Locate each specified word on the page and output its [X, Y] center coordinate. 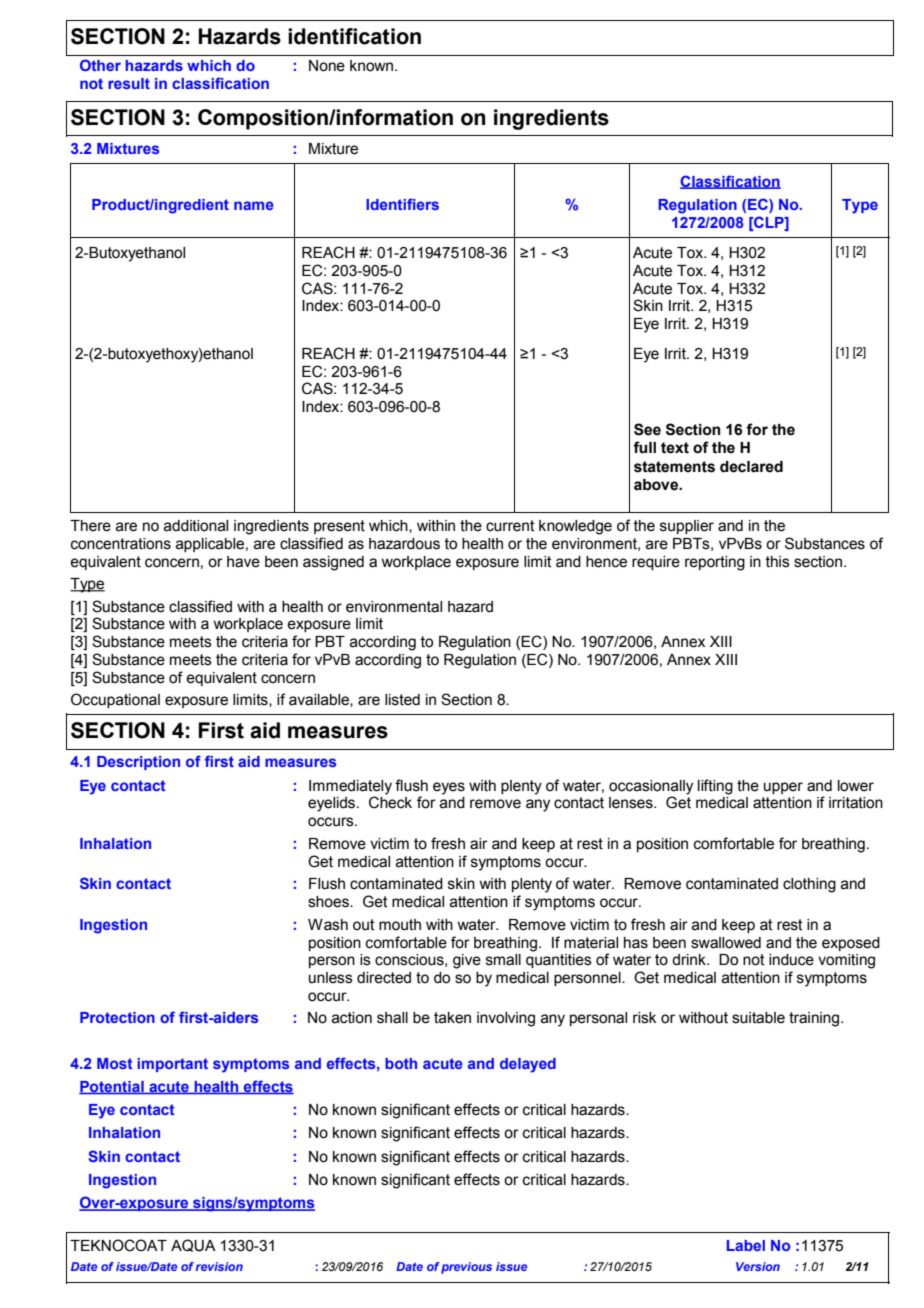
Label [746, 1245]
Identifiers [402, 204]
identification [354, 36]
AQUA [193, 1245]
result [129, 83]
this [777, 562]
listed [402, 700]
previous [466, 1268]
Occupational [115, 700]
